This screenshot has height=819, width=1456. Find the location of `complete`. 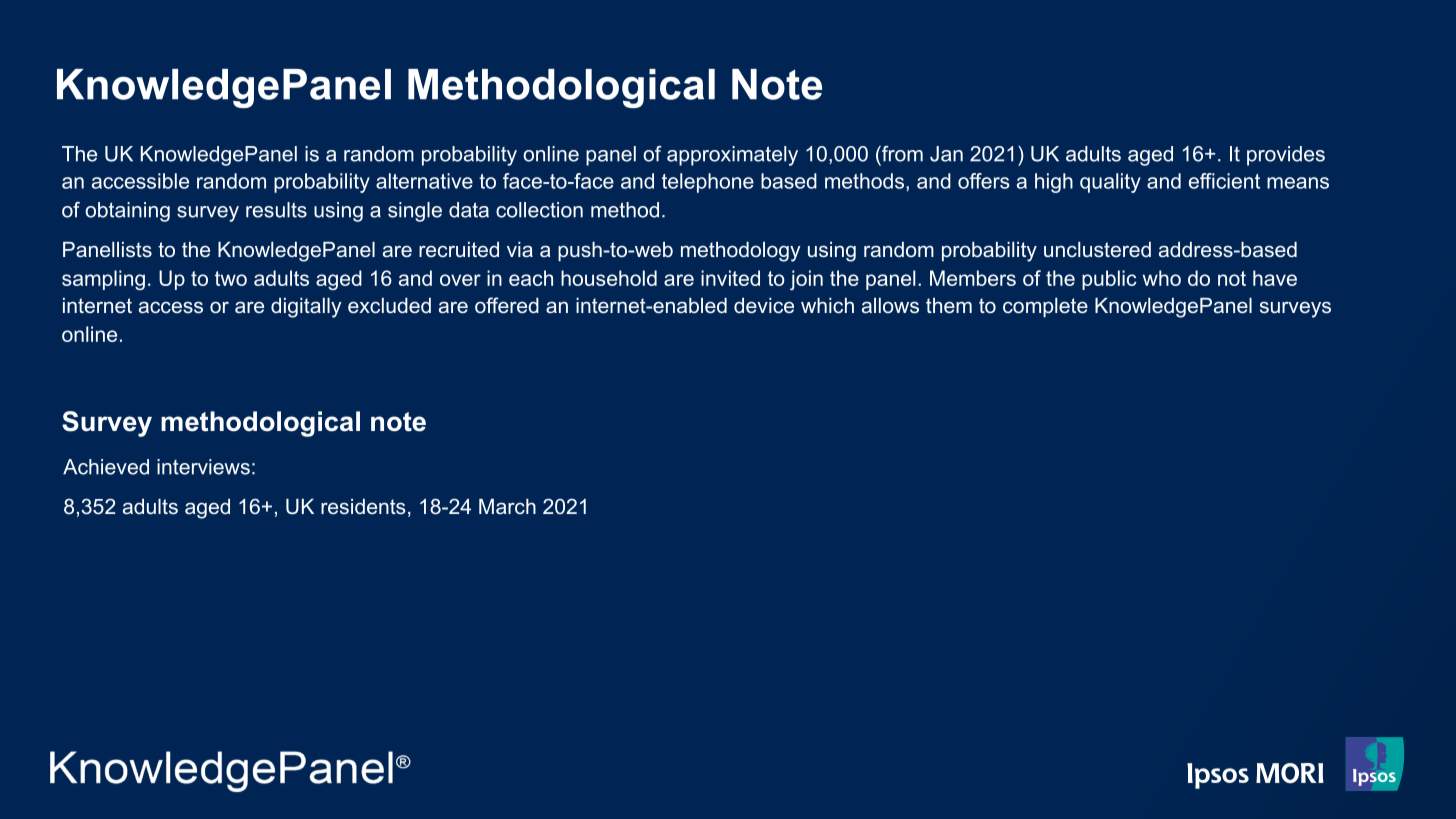

complete is located at coordinates (1045, 307).
